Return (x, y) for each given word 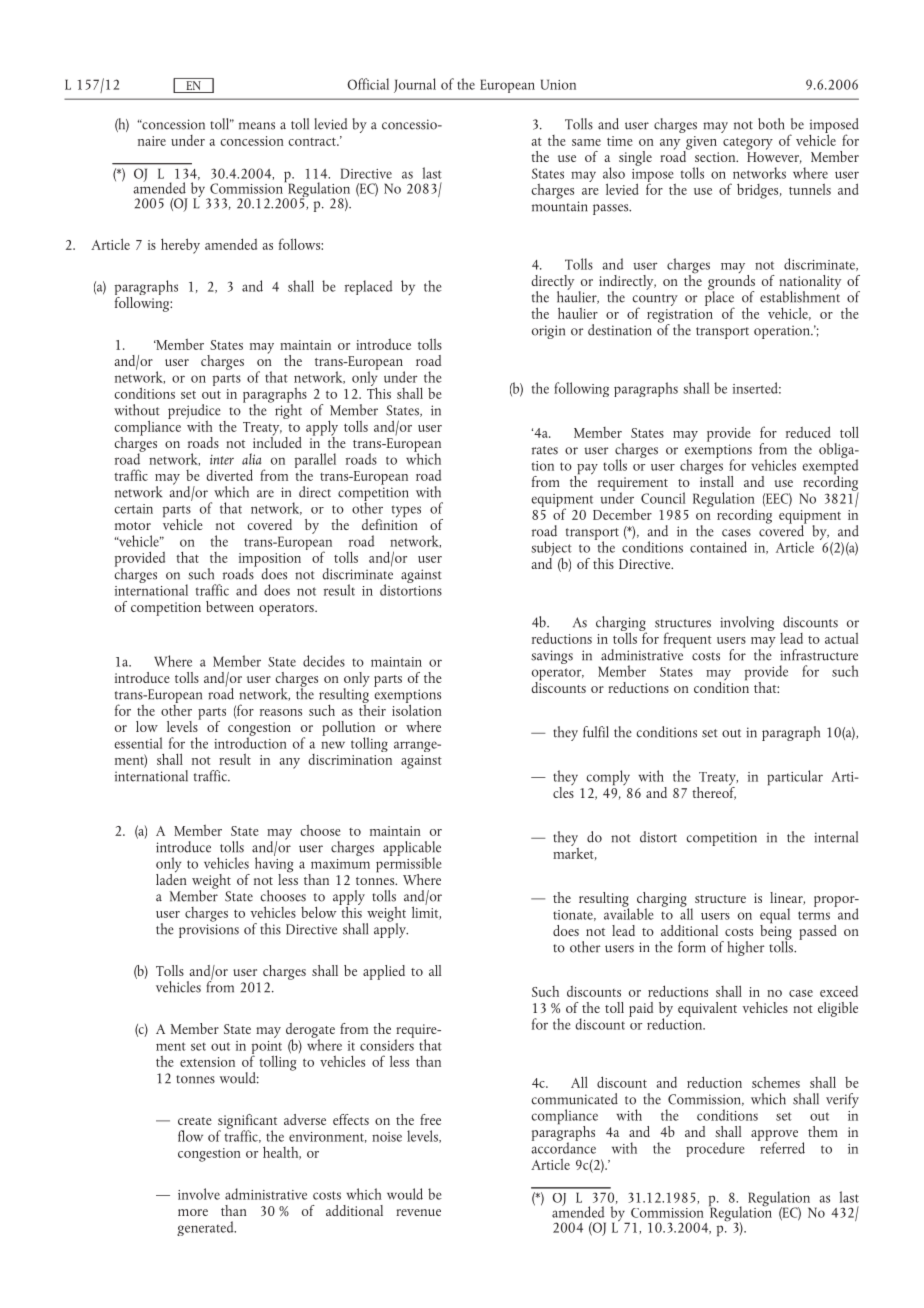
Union (558, 84)
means (257, 126)
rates (545, 450)
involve (199, 1194)
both (771, 124)
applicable (412, 849)
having (274, 865)
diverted (229, 475)
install (717, 480)
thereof (714, 792)
